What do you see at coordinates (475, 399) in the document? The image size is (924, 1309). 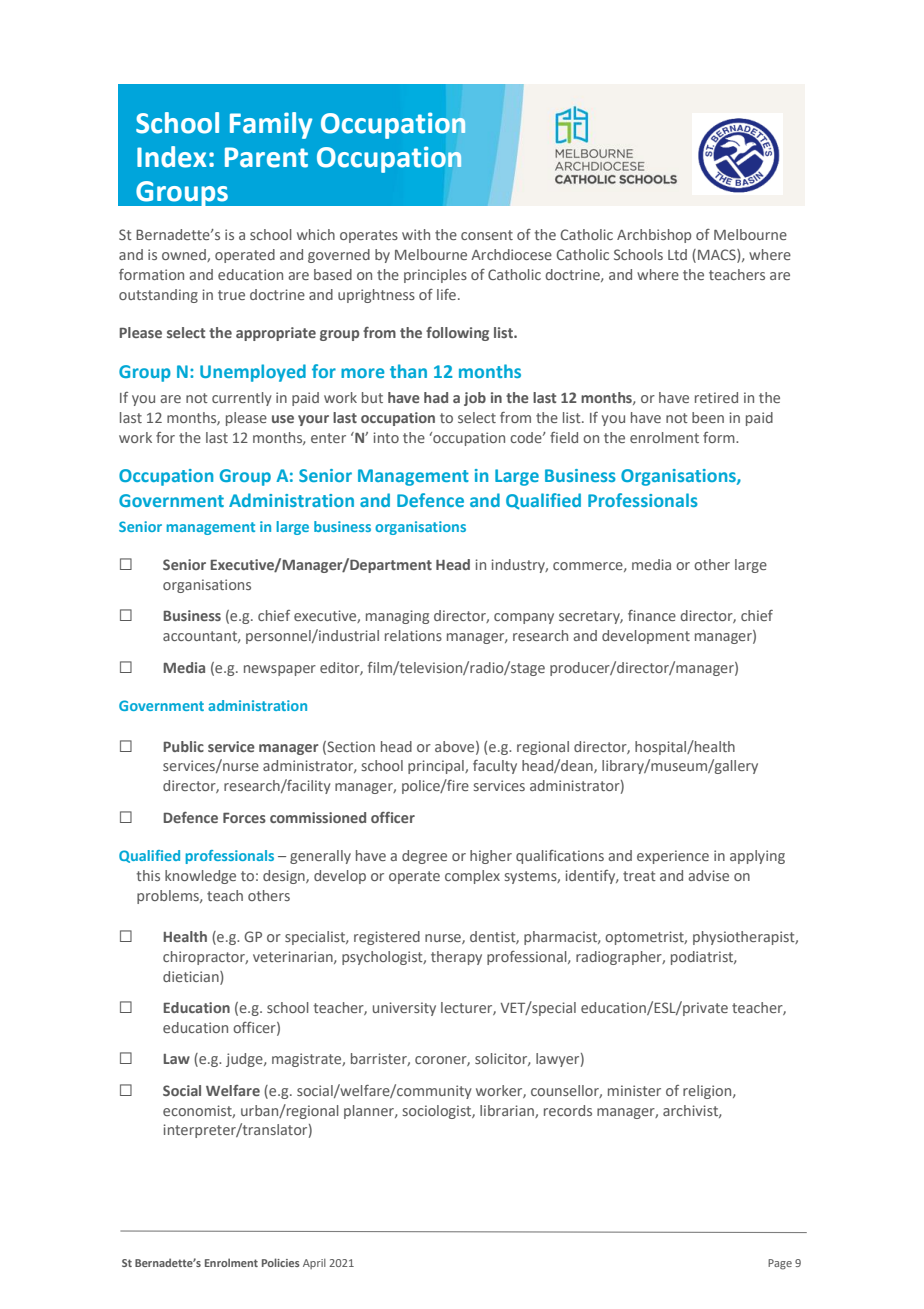 I see `job` at bounding box center [475, 399].
